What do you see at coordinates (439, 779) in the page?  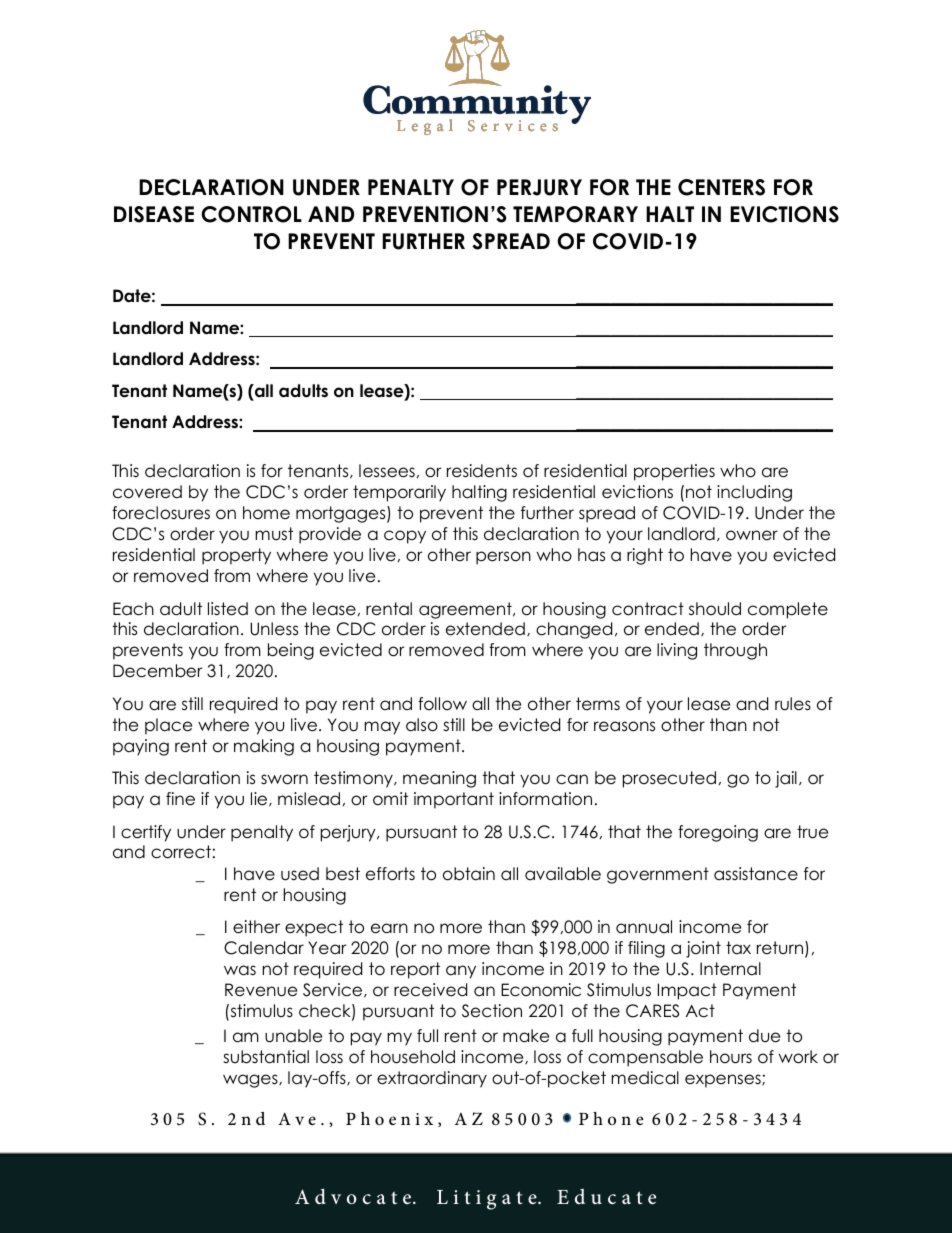 I see `meaning` at bounding box center [439, 779].
